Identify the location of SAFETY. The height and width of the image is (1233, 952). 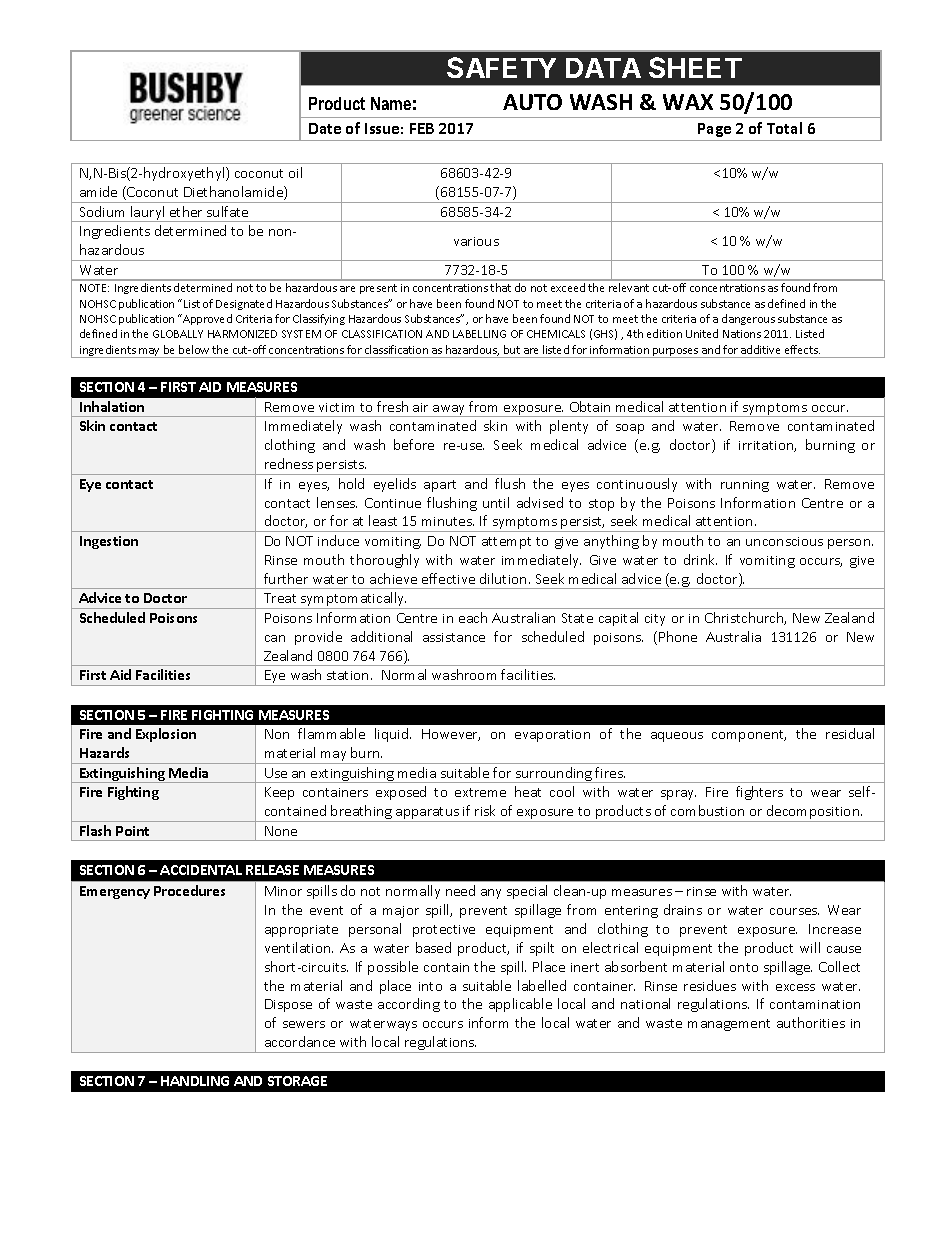
(501, 67).
